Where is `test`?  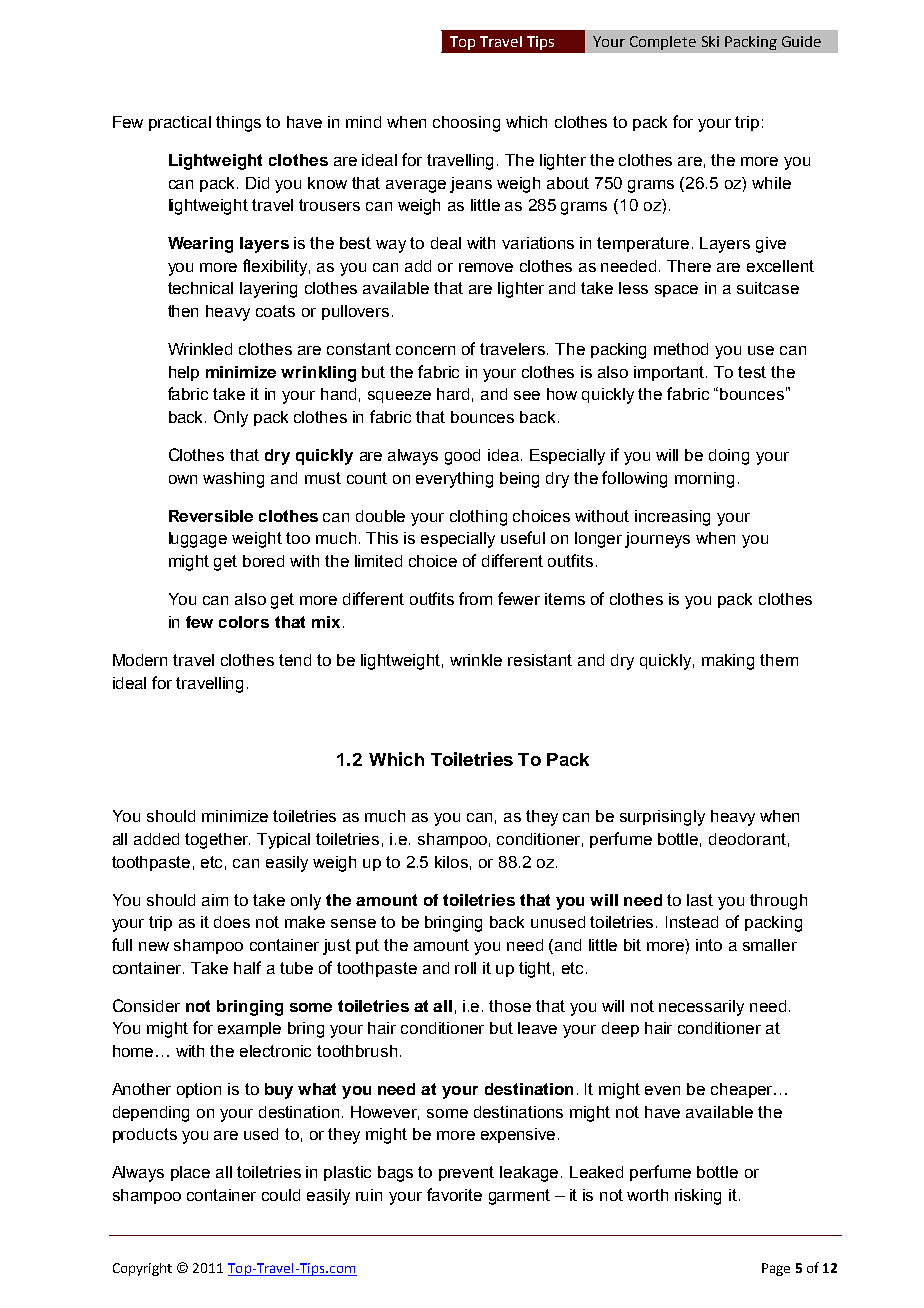 test is located at coordinates (752, 372).
